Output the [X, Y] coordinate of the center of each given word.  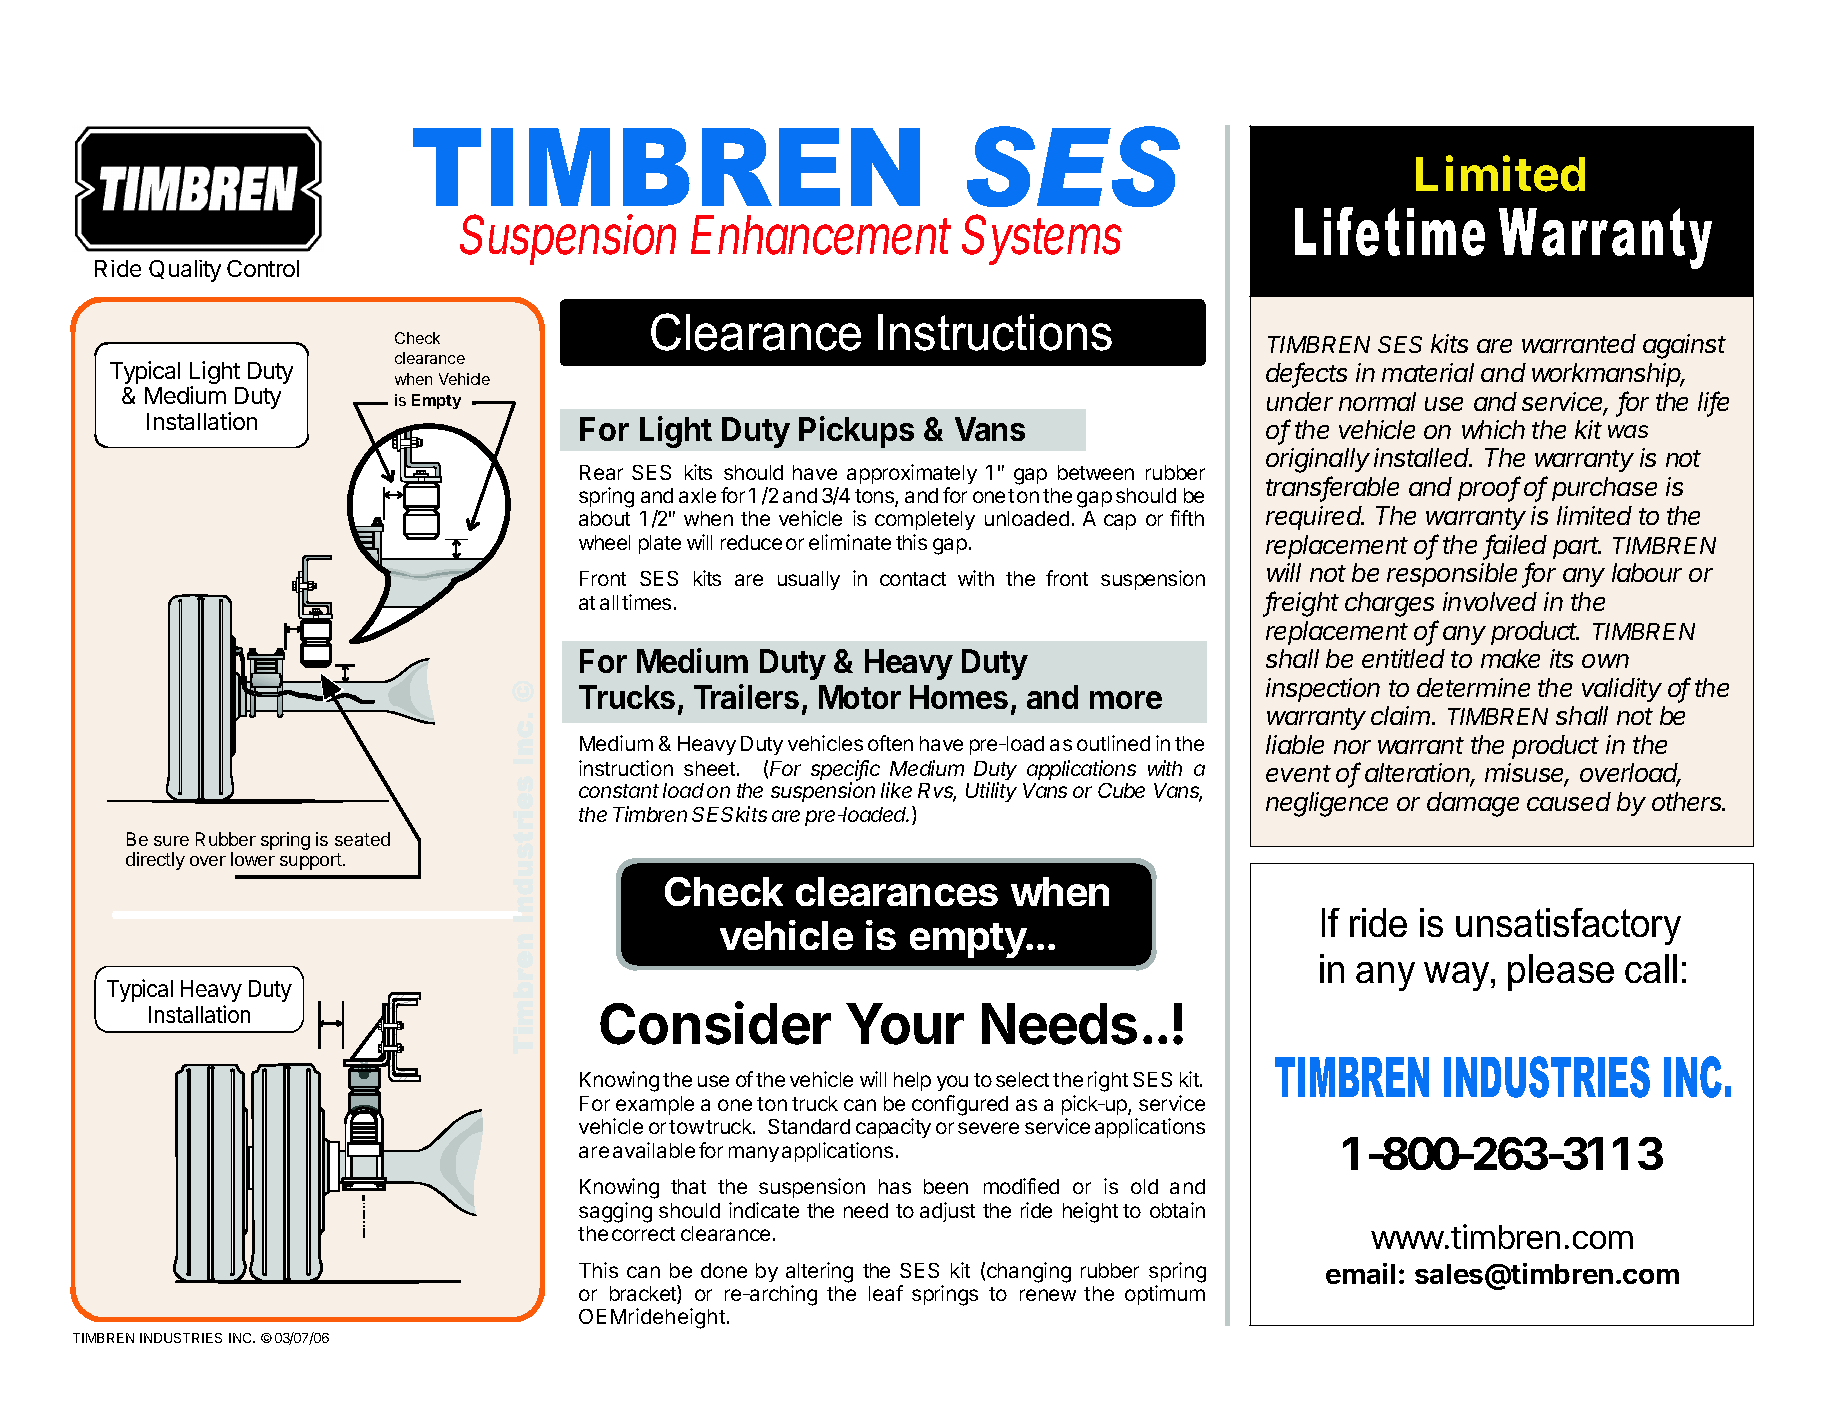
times [646, 602]
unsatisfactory [1568, 926]
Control [263, 268]
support [312, 861]
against [1684, 346]
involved [1490, 601]
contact [913, 579]
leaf [886, 1293]
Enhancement [821, 235]
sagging [615, 1212]
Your [905, 1024]
